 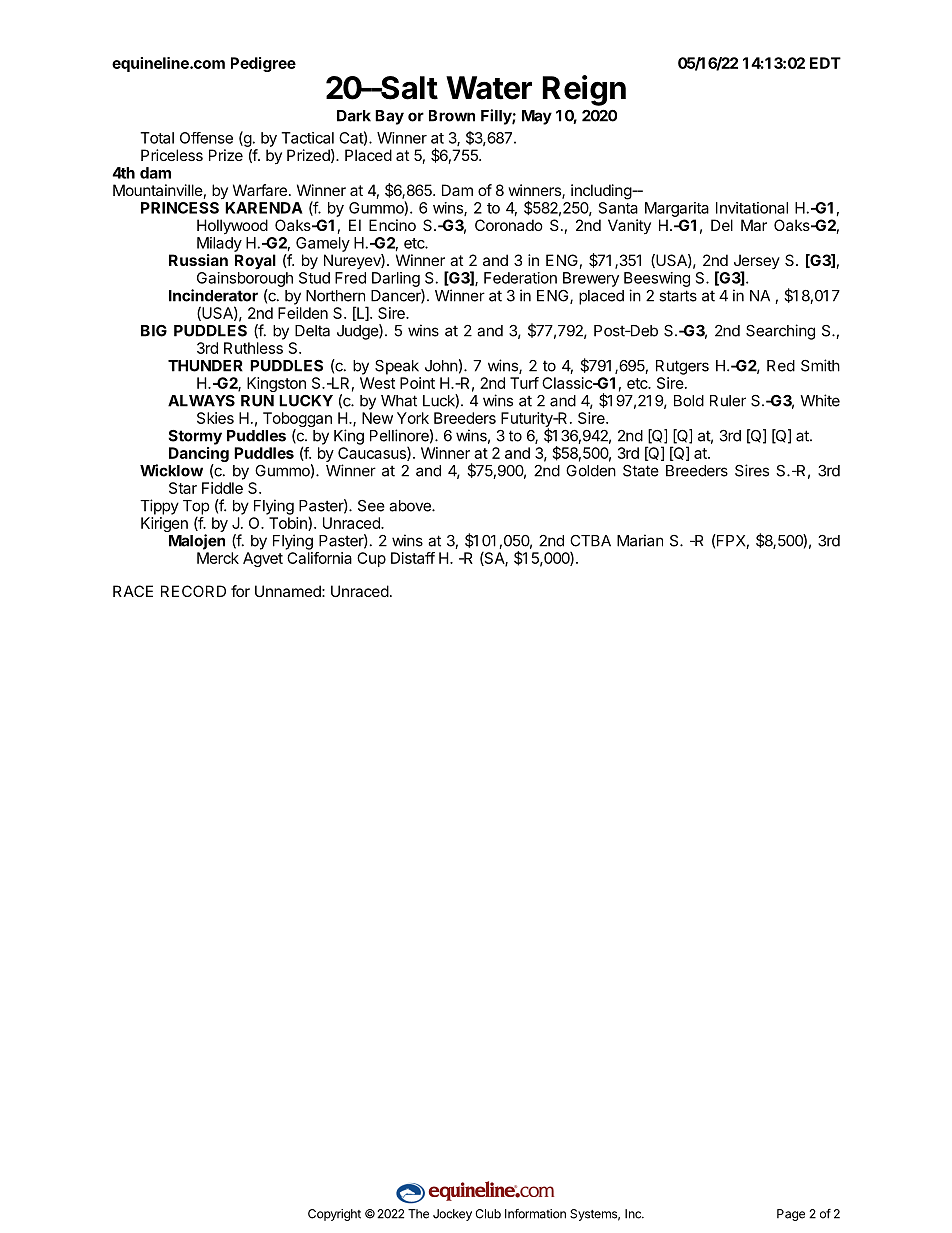 What do you see at coordinates (640, 540) in the screenshot?
I see `Marian` at bounding box center [640, 540].
